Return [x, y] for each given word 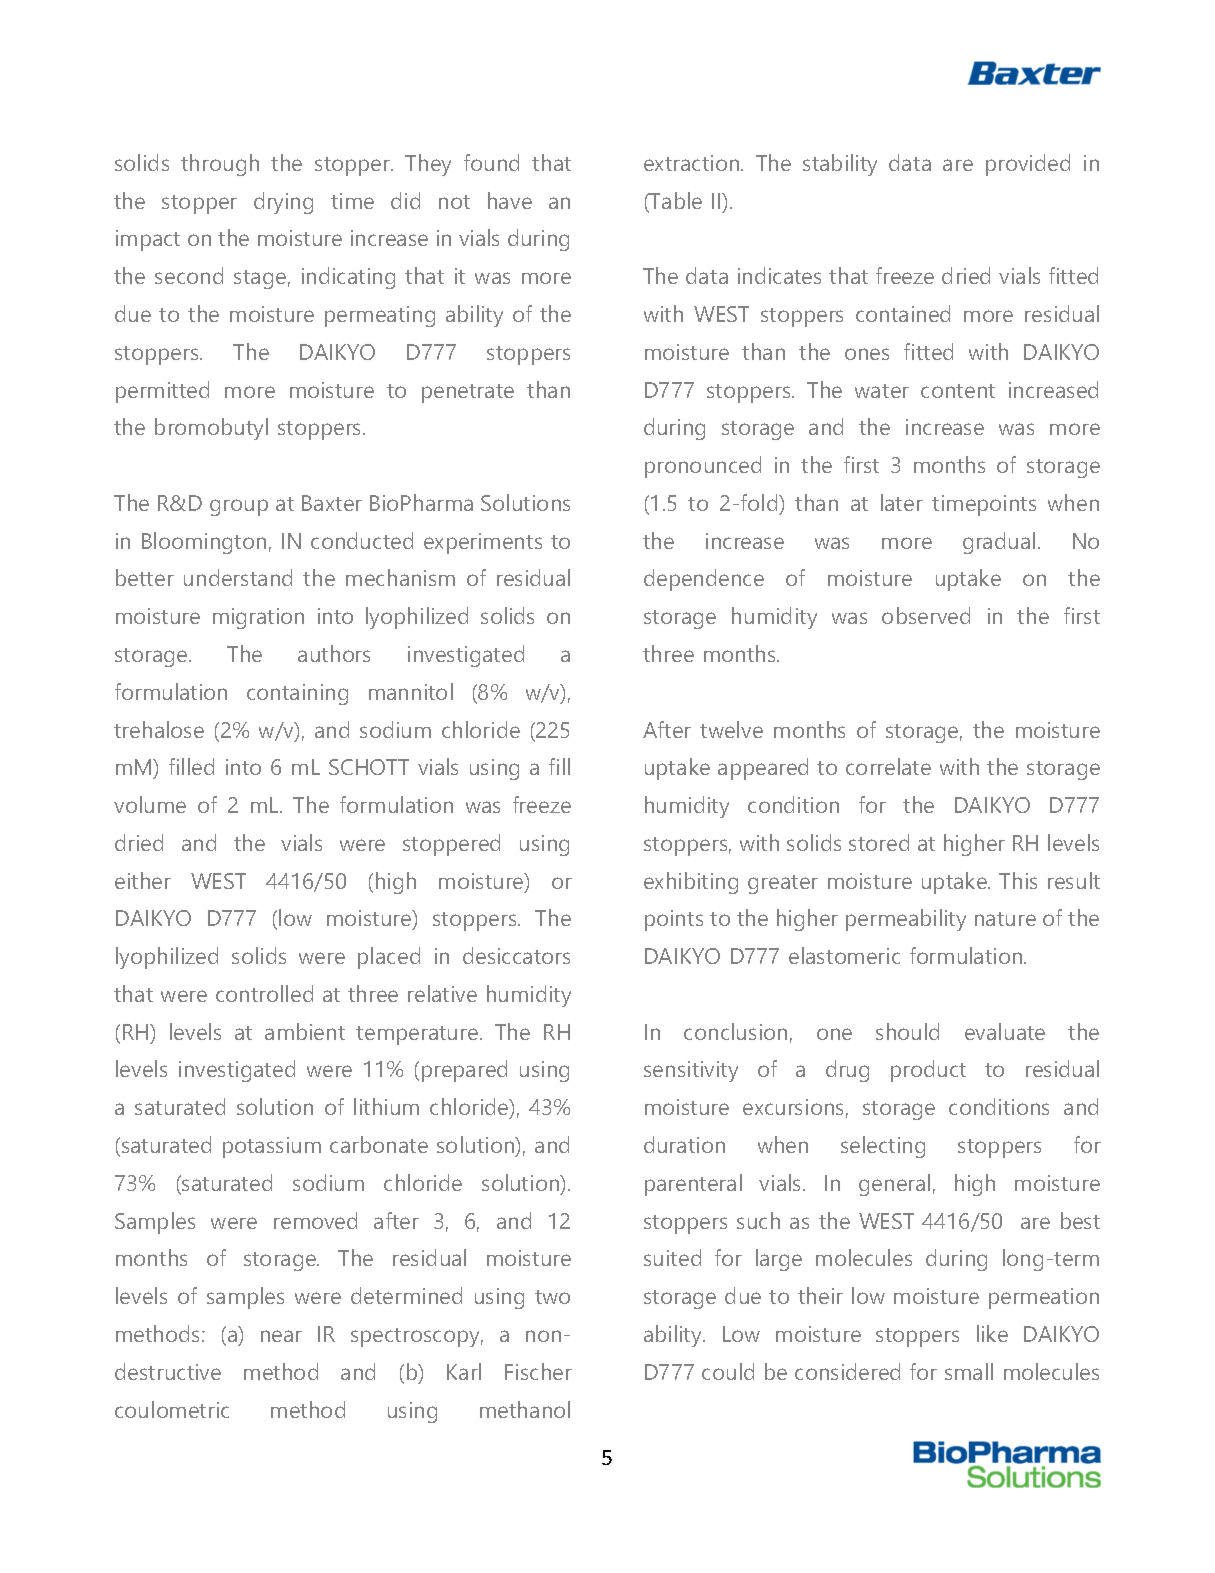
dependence [704, 580]
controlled [264, 993]
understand [238, 577]
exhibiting [691, 883]
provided [1028, 165]
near [281, 1336]
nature [1005, 919]
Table [675, 202]
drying [283, 203]
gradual [999, 543]
